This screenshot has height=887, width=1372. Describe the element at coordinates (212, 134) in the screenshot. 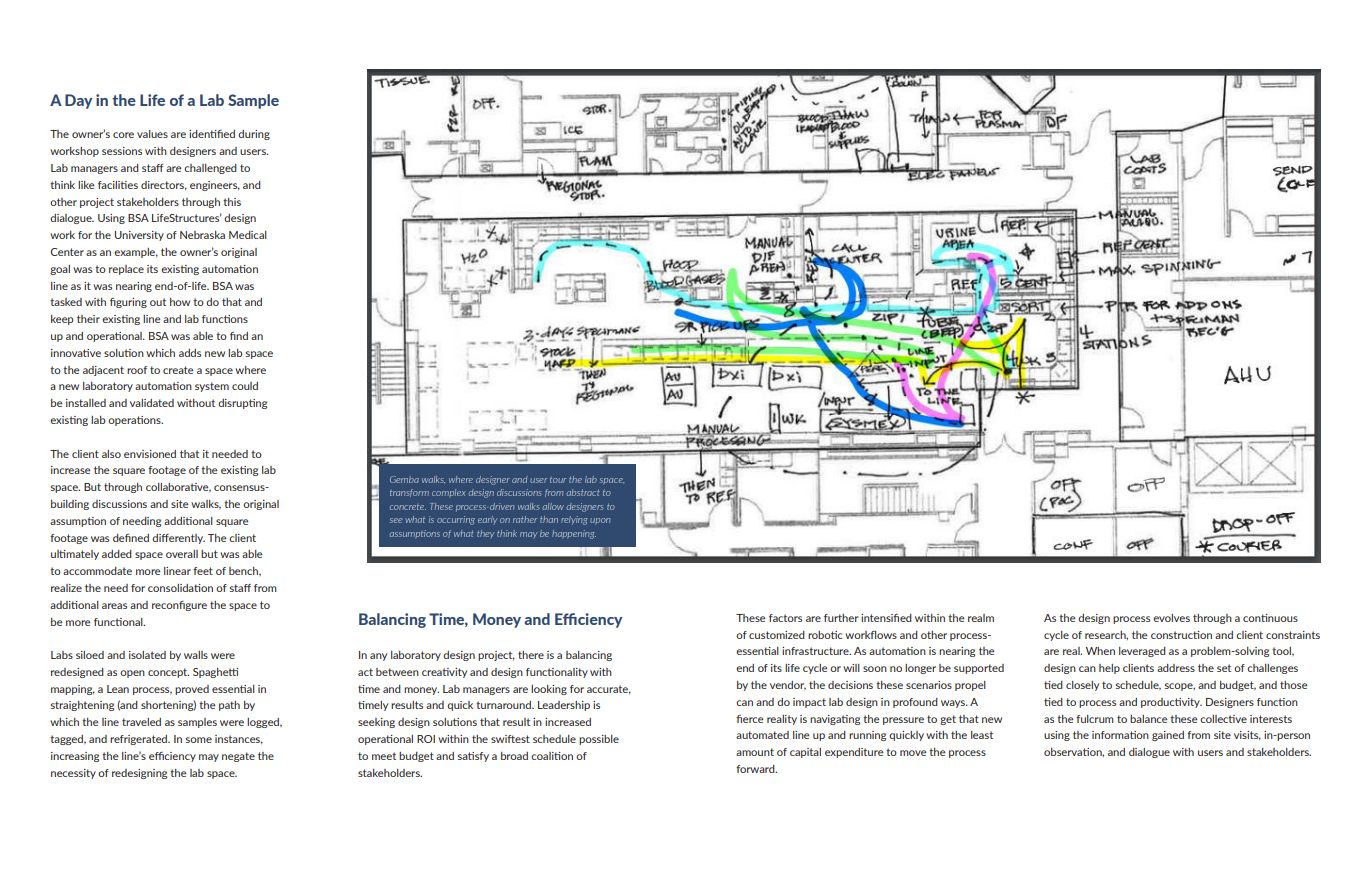

I see `identified` at that location.
